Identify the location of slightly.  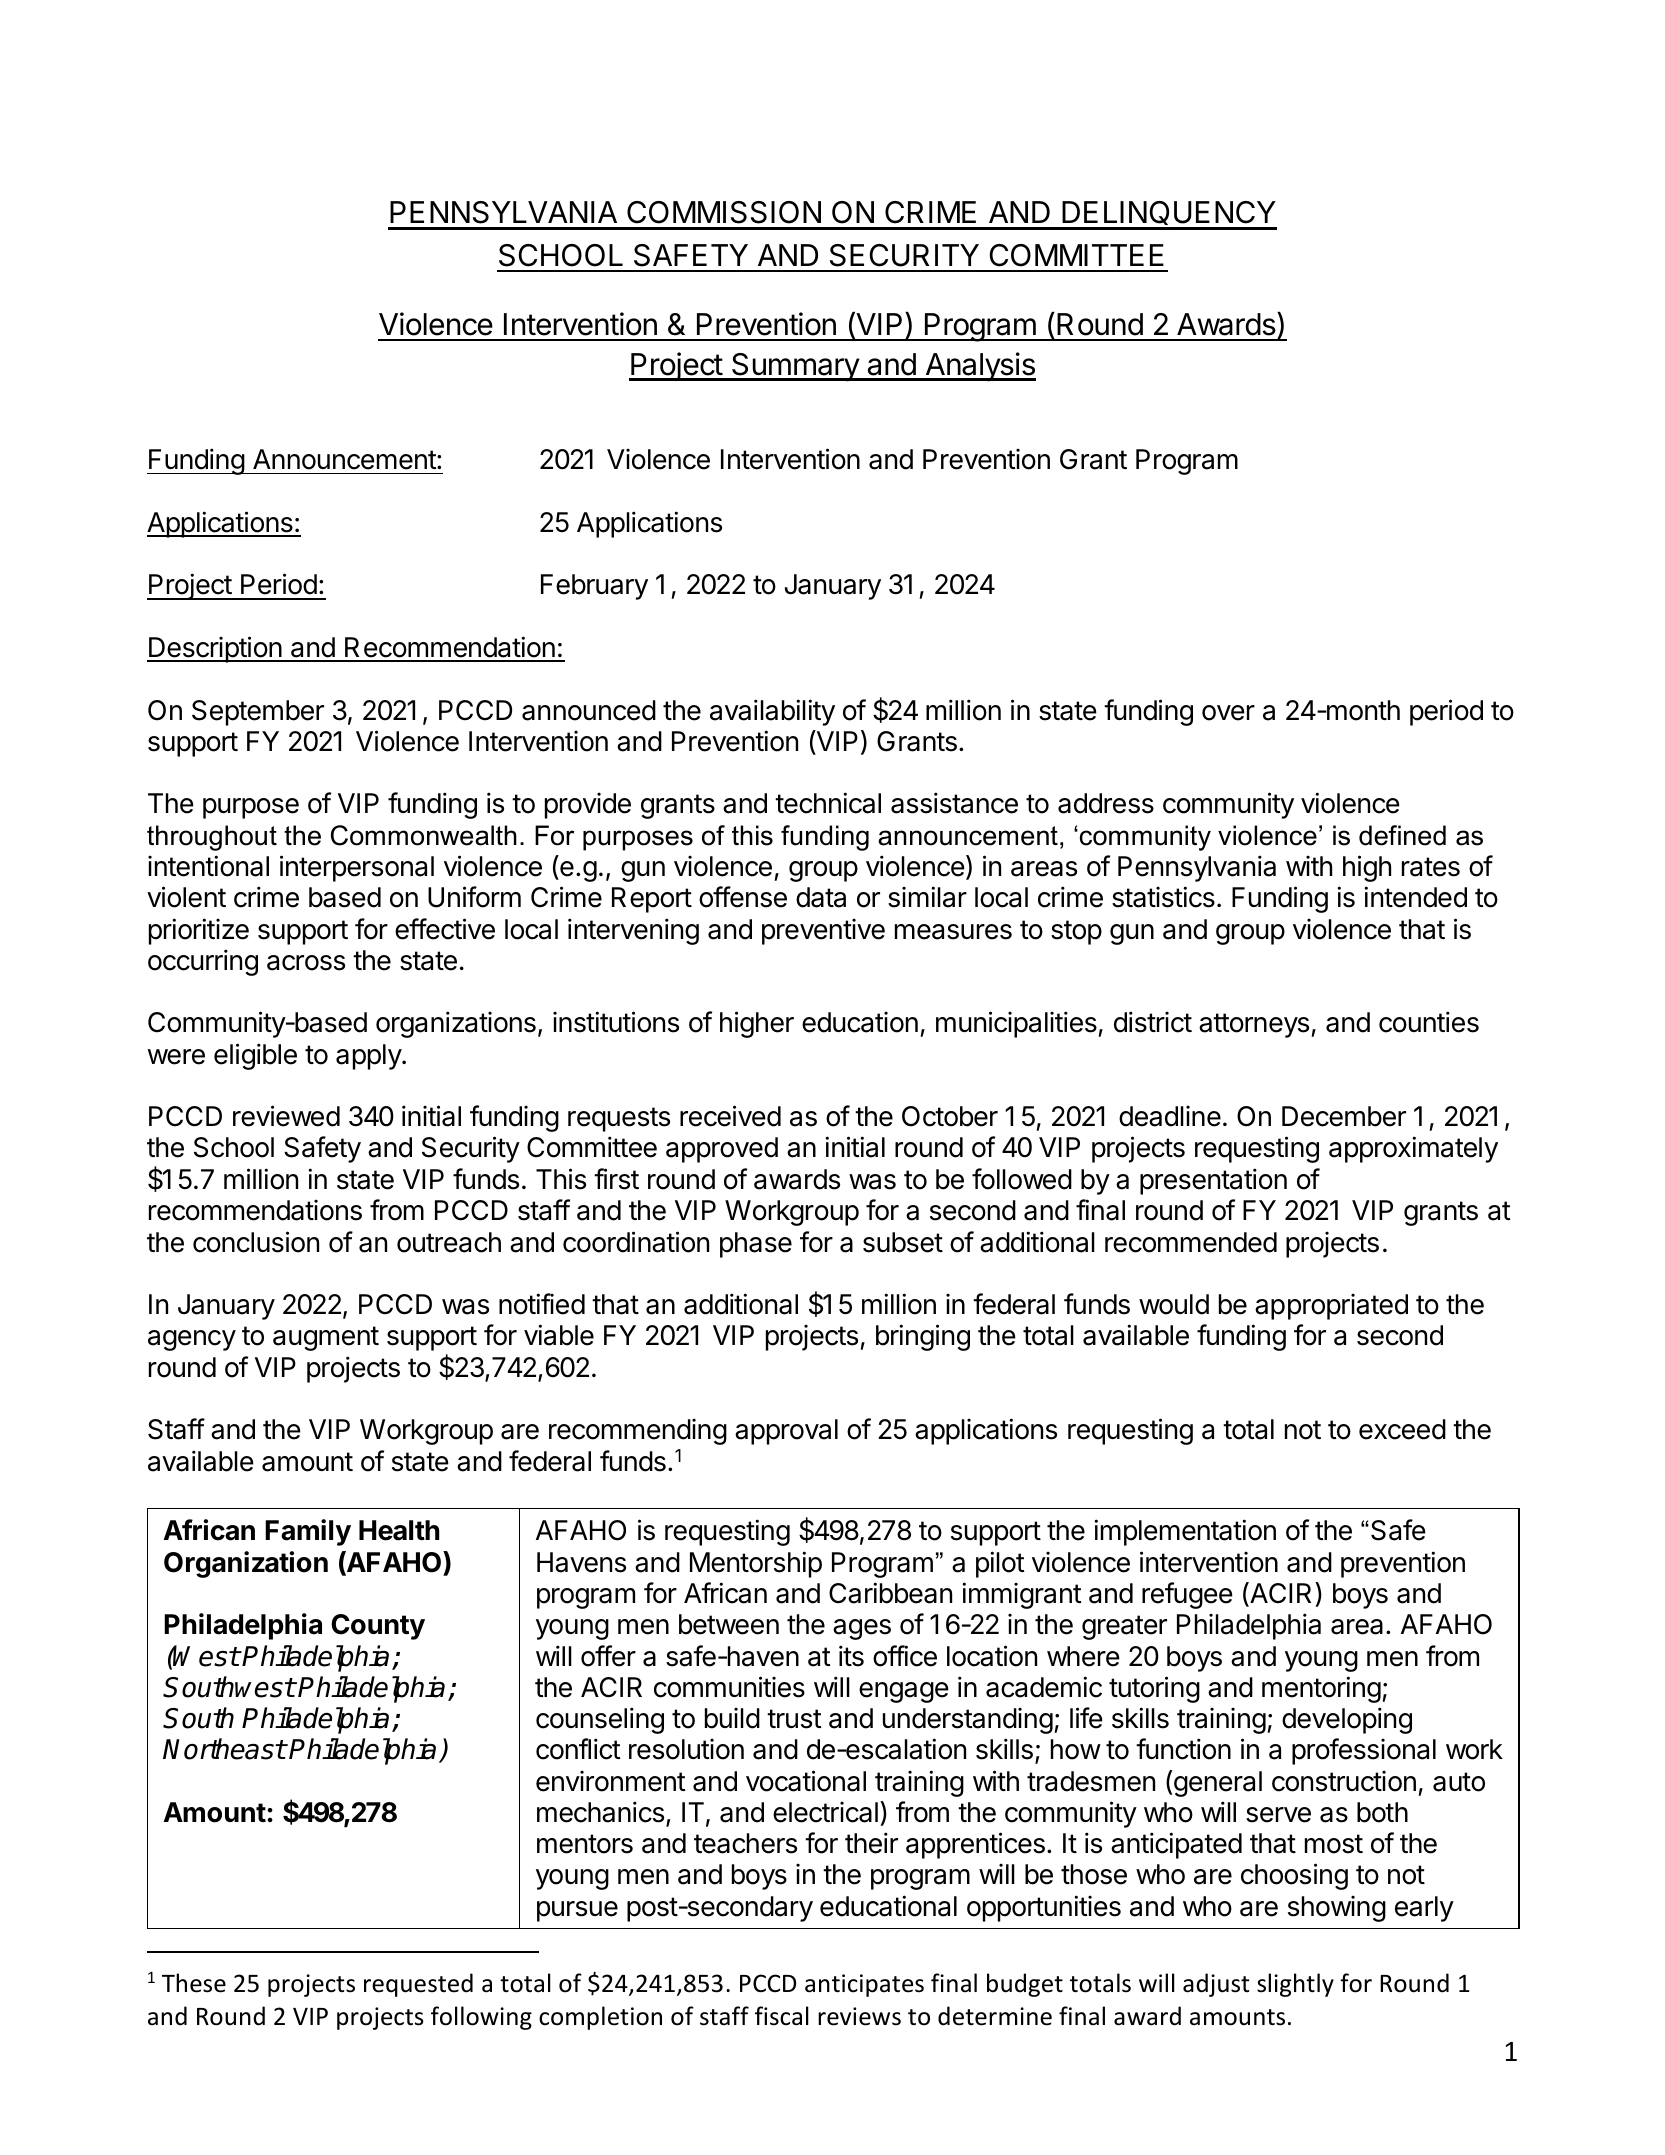
(1295, 1985).
